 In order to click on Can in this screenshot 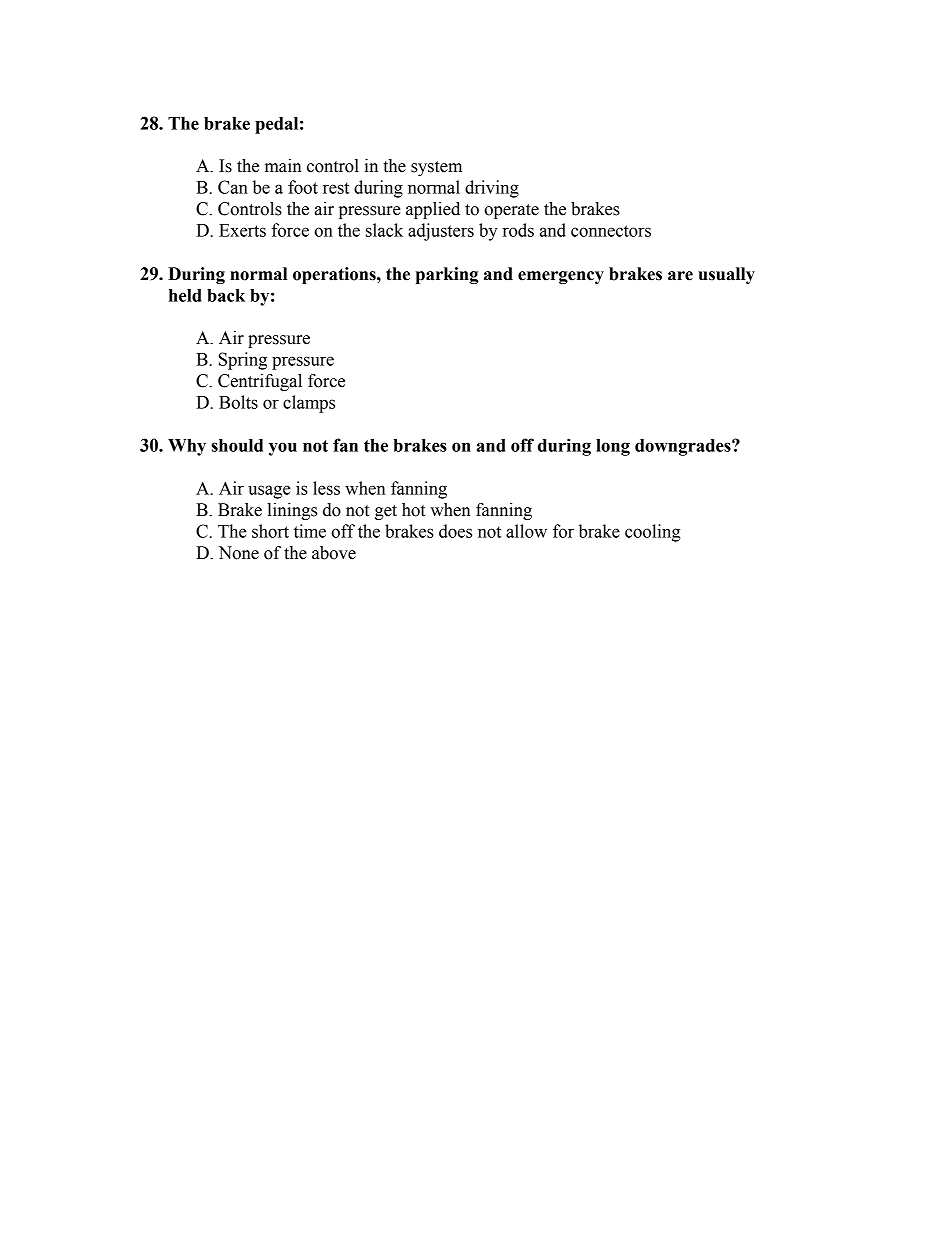, I will do `click(233, 187)`.
